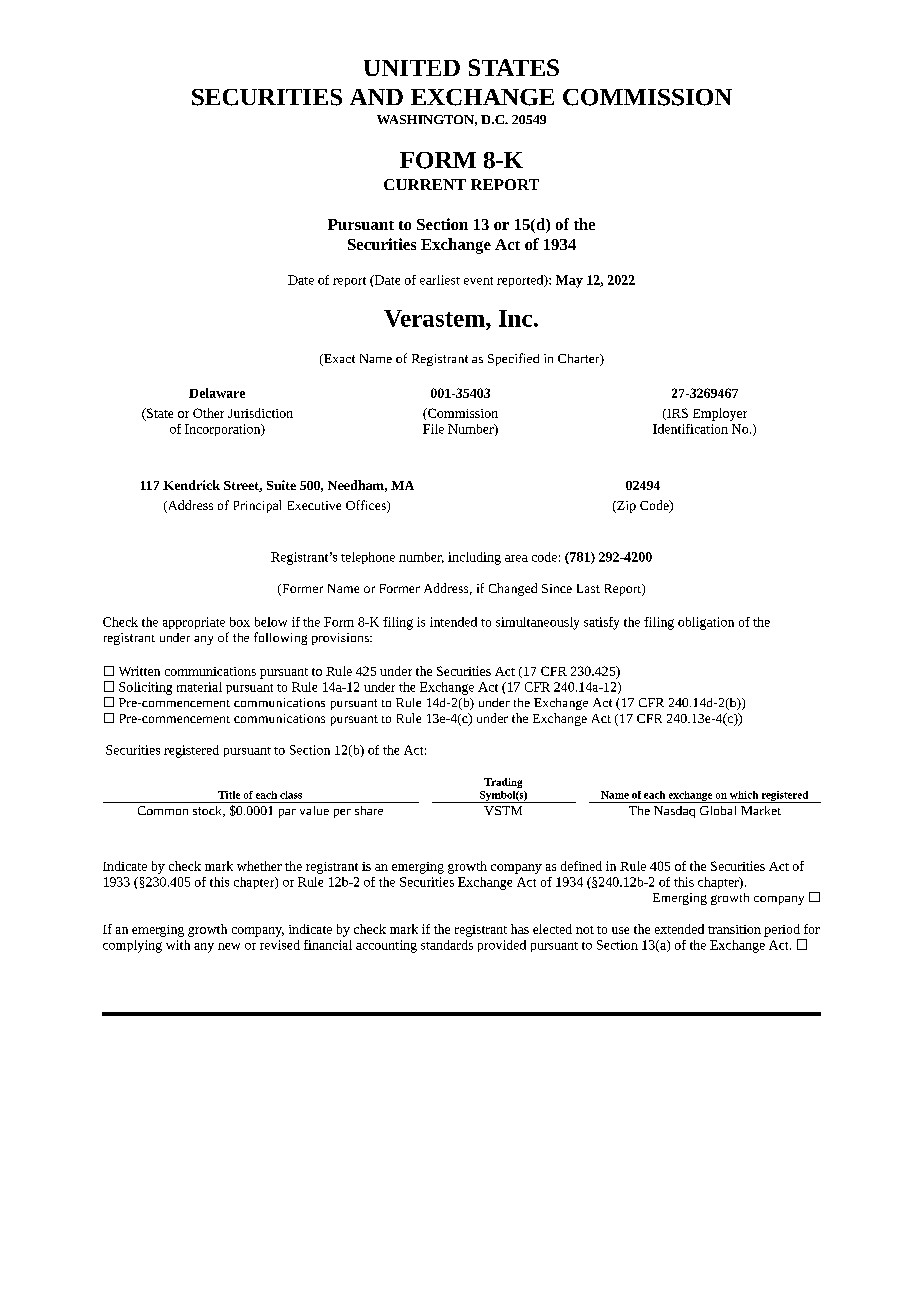  What do you see at coordinates (474, 558) in the screenshot?
I see `including` at bounding box center [474, 558].
